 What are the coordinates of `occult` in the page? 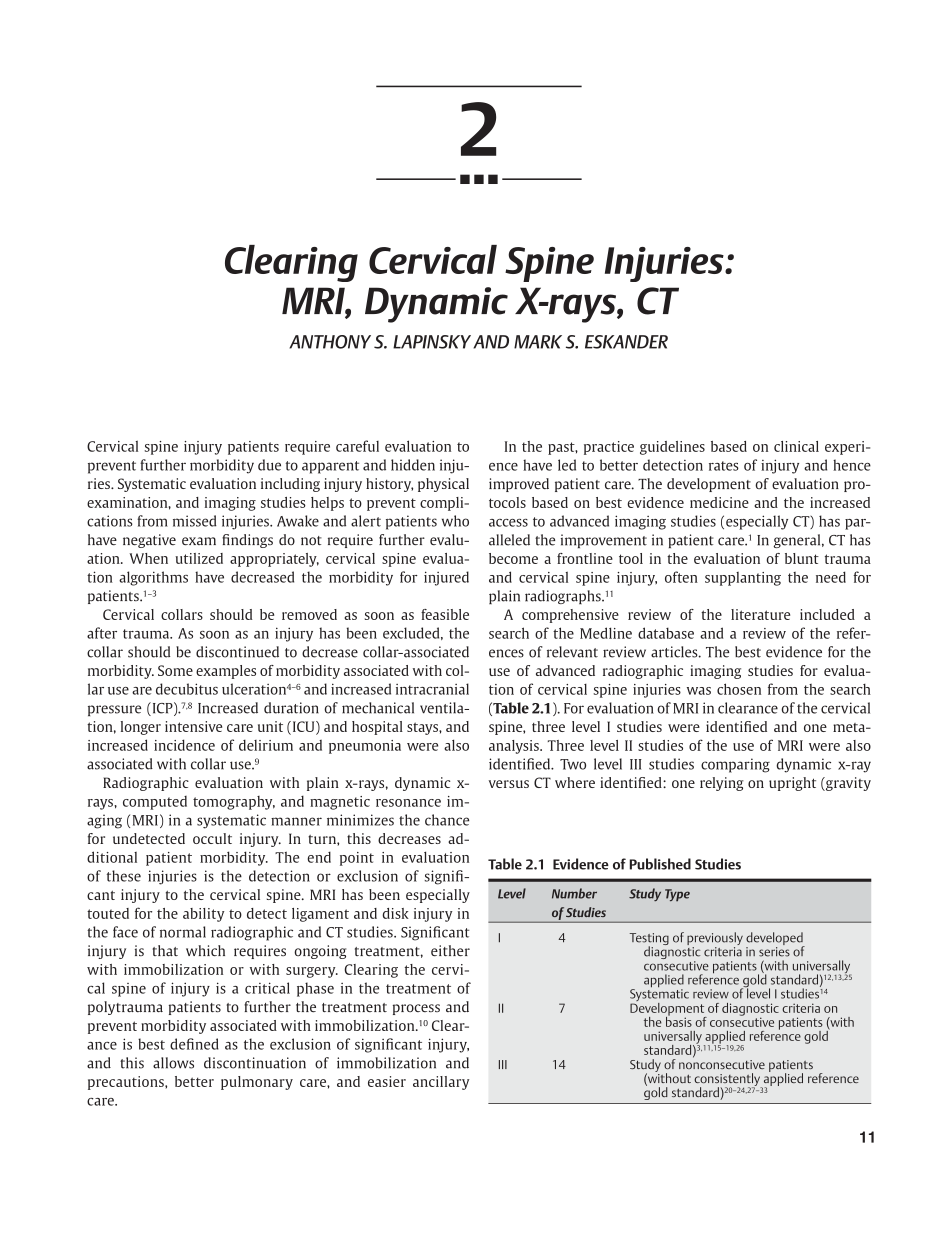 It's located at (212, 838).
